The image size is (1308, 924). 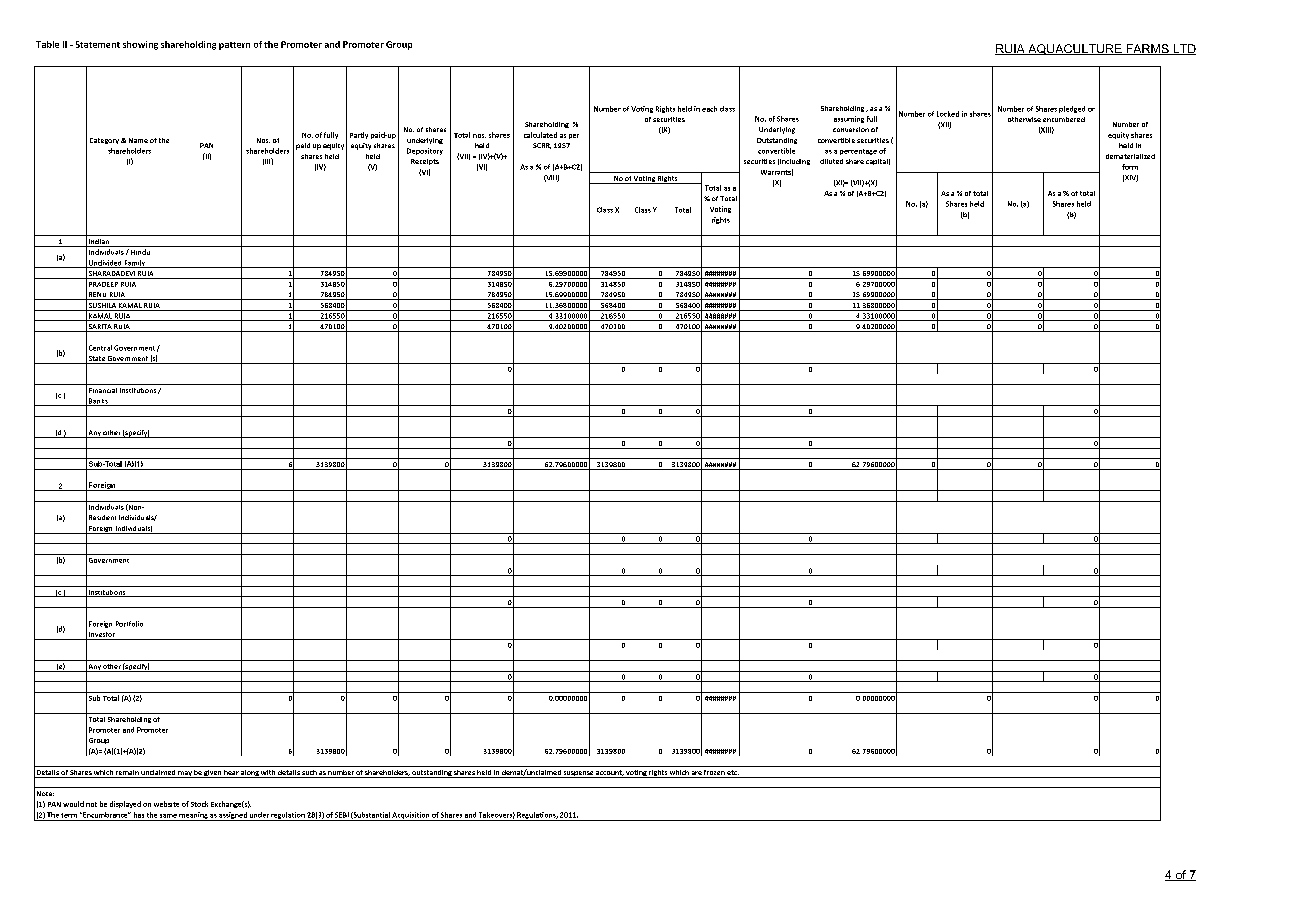 What do you see at coordinates (140, 45) in the screenshot?
I see `showing` at bounding box center [140, 45].
